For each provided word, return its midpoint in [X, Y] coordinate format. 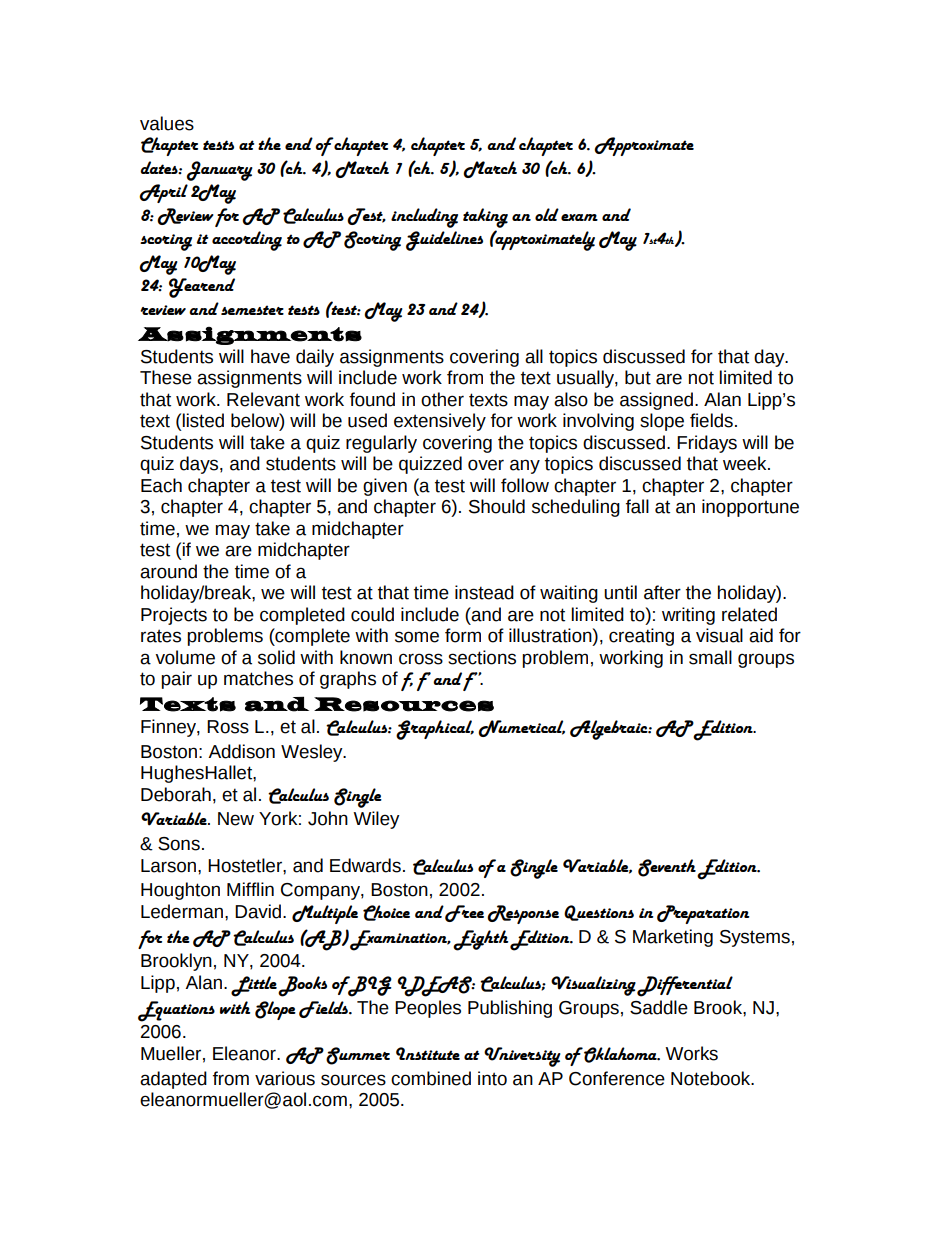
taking [485, 218]
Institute [428, 1053]
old [547, 214]
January [220, 171]
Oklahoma [620, 1055]
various [285, 1078]
